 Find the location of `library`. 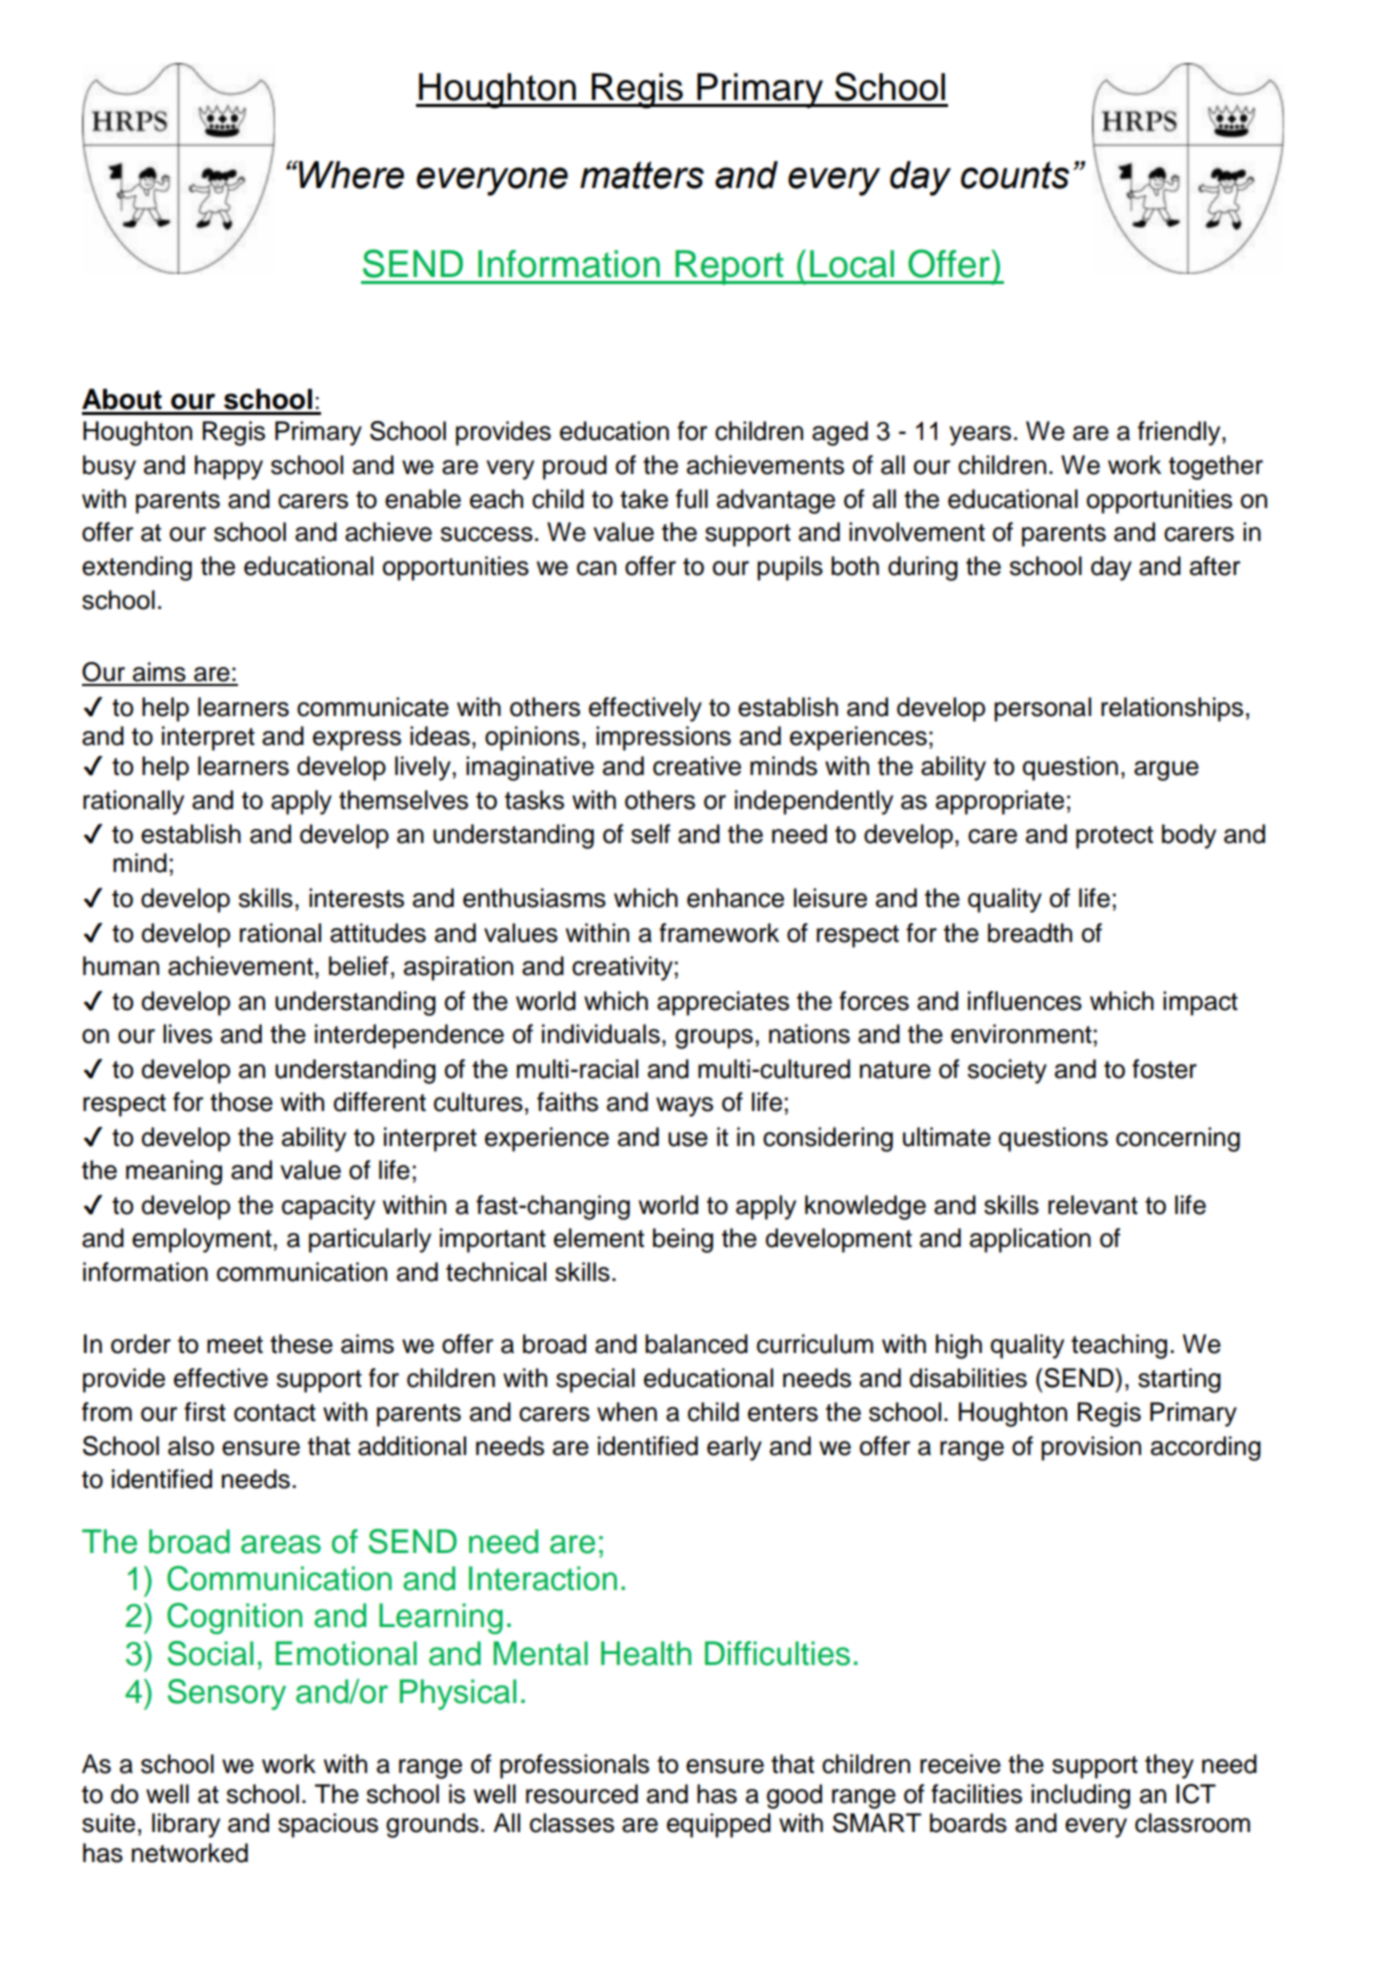

library is located at coordinates (186, 1825).
